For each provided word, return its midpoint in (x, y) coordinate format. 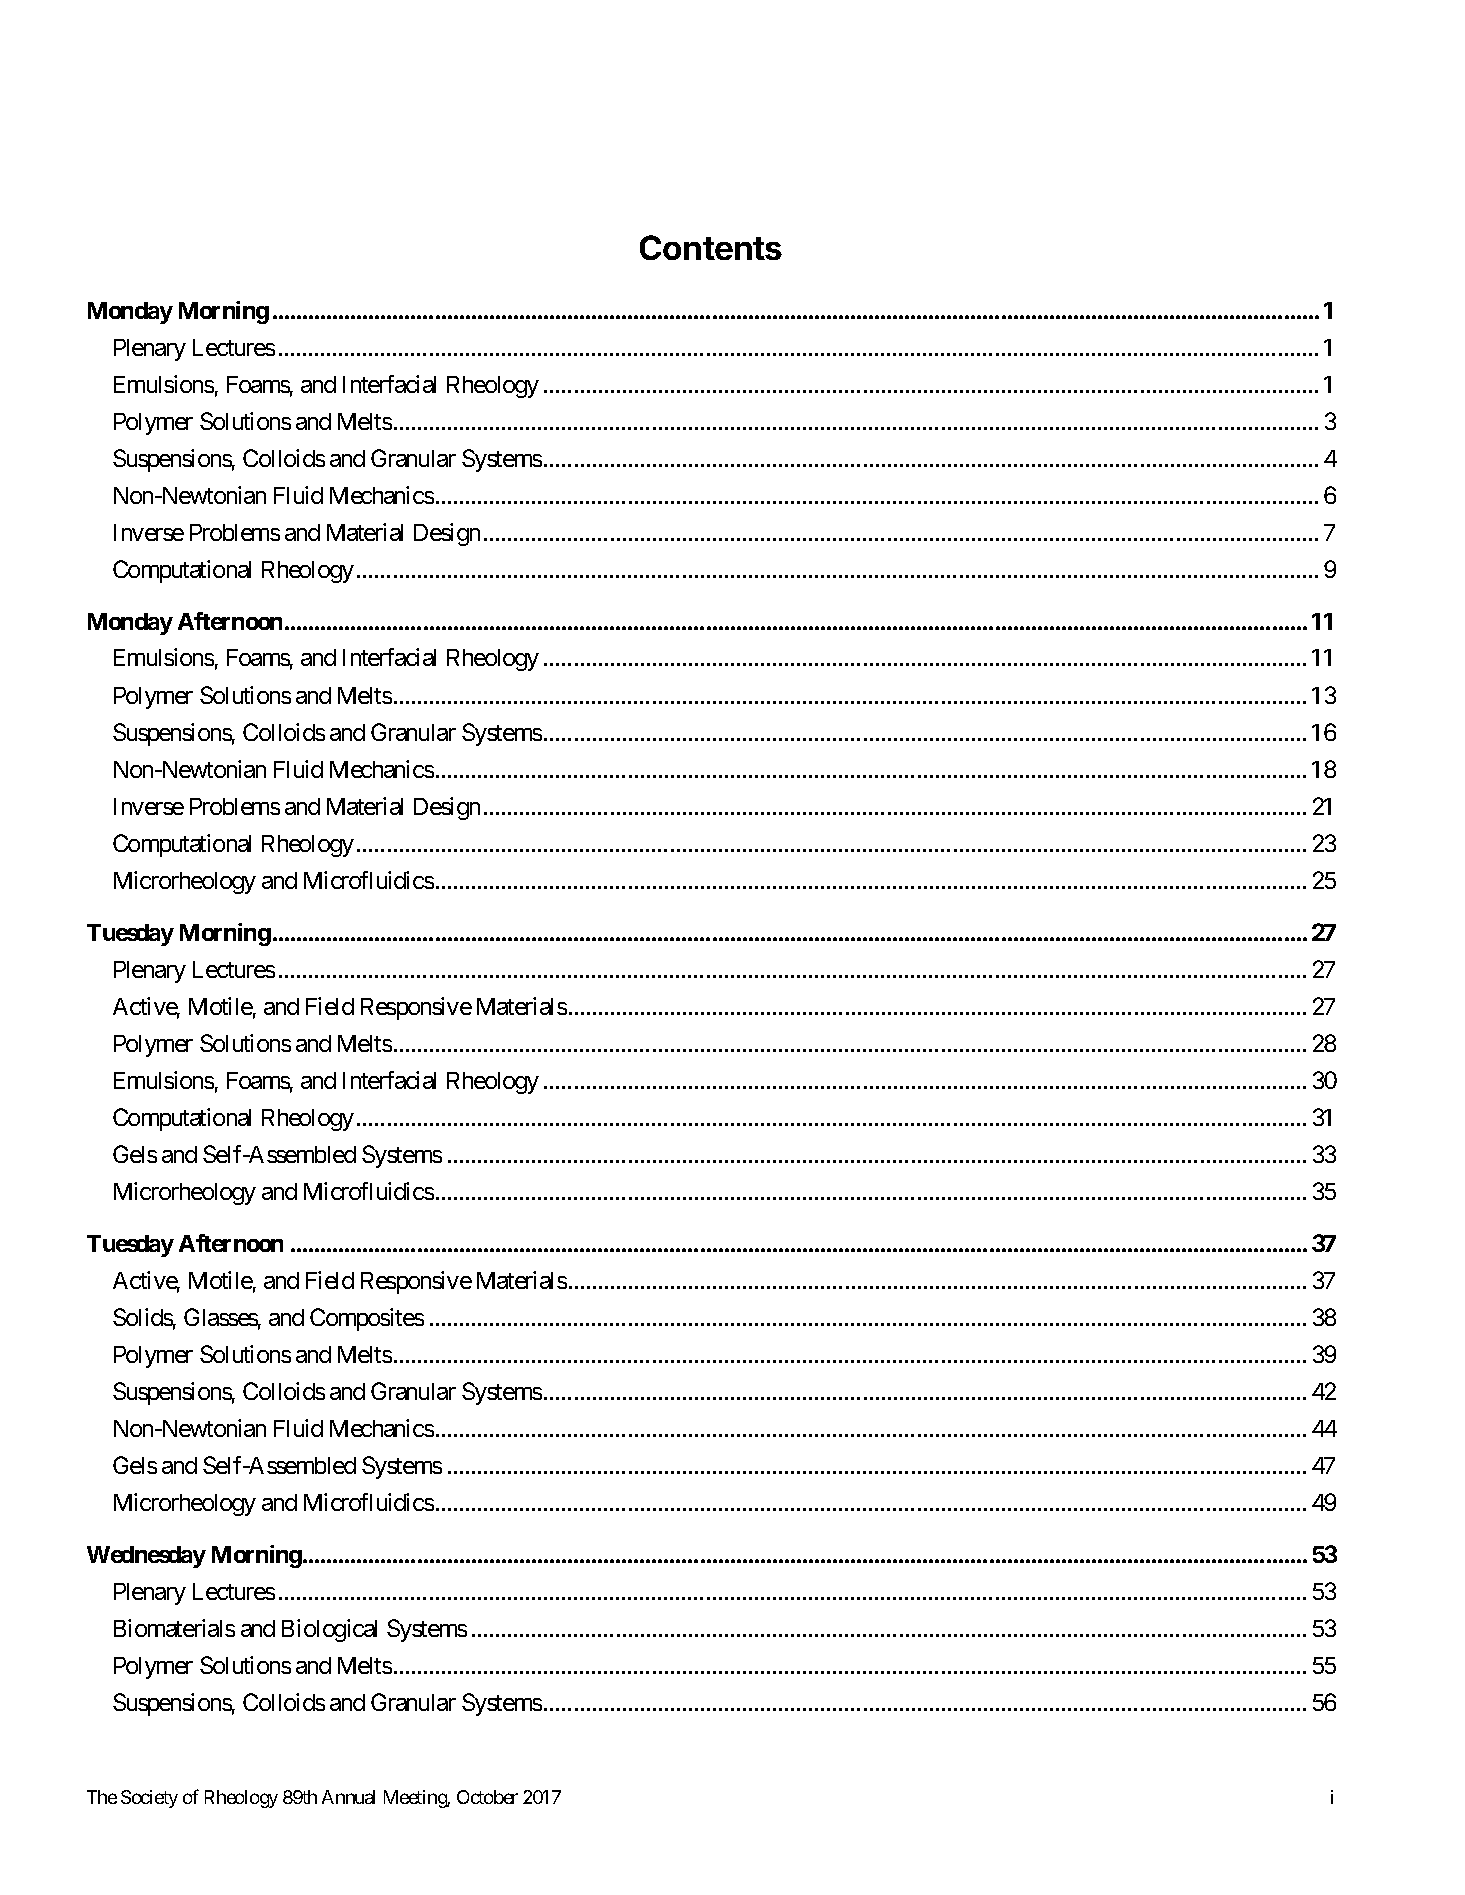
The (102, 1797)
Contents (711, 247)
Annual (348, 1797)
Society (149, 1799)
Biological (329, 1630)
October (487, 1797)
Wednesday (146, 1557)
